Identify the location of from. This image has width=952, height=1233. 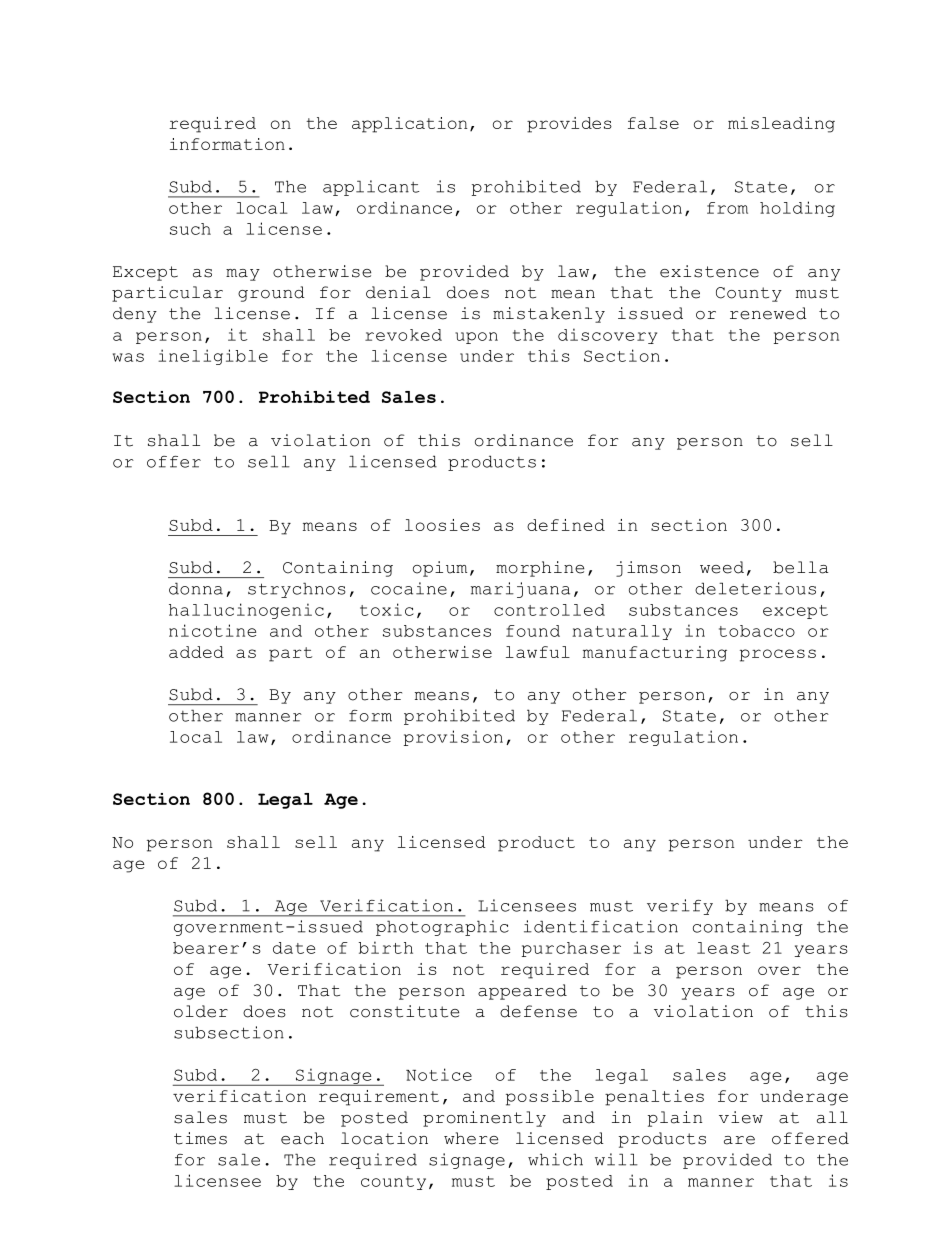
(727, 208).
